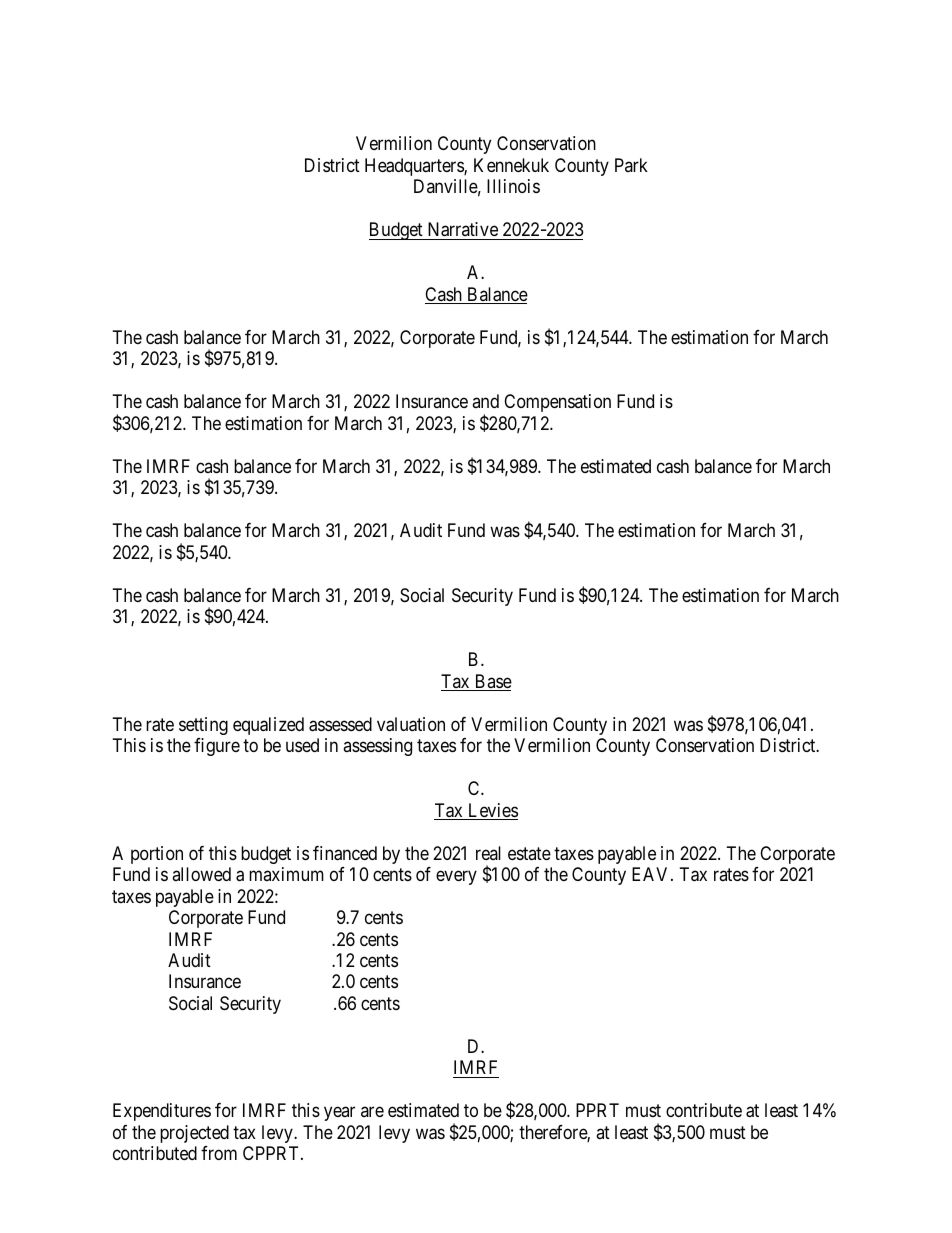 Image resolution: width=952 pixels, height=1233 pixels. I want to click on valuation, so click(411, 724).
